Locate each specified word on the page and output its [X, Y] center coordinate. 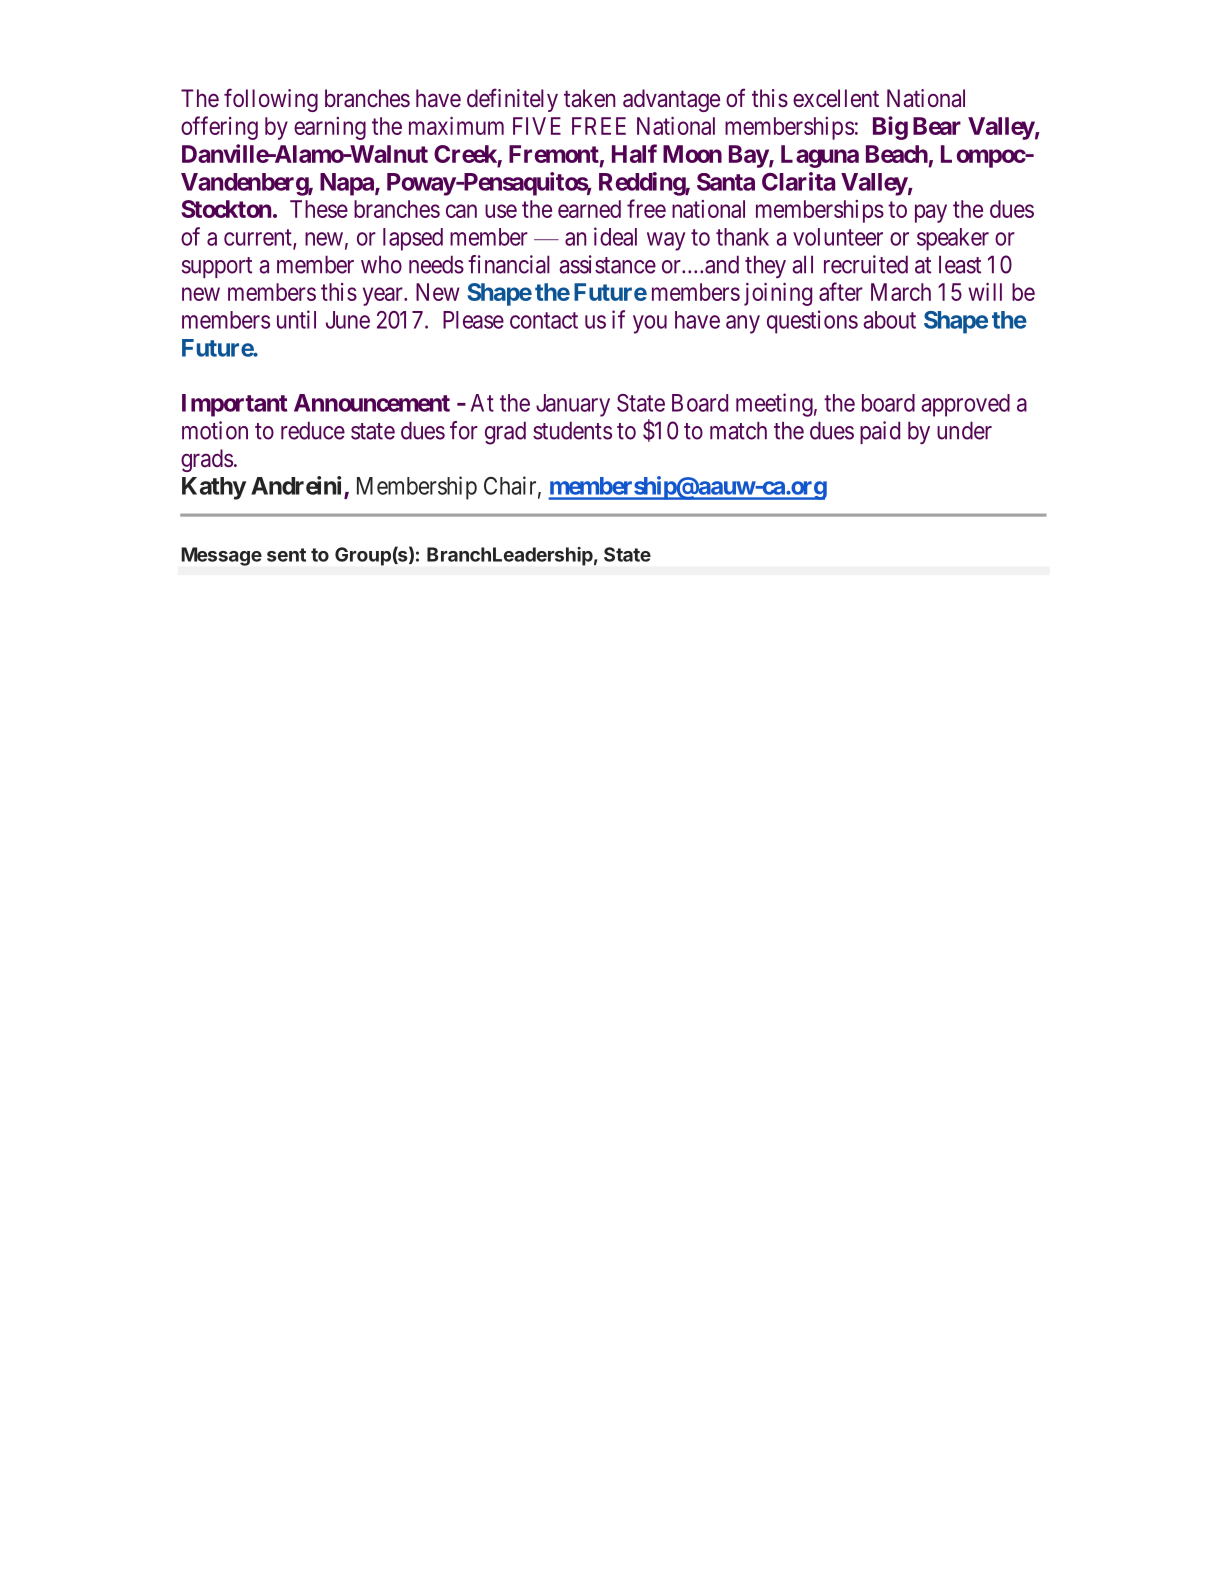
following [271, 100]
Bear [937, 126]
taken [589, 98]
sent [286, 555]
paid [880, 432]
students [572, 430]
